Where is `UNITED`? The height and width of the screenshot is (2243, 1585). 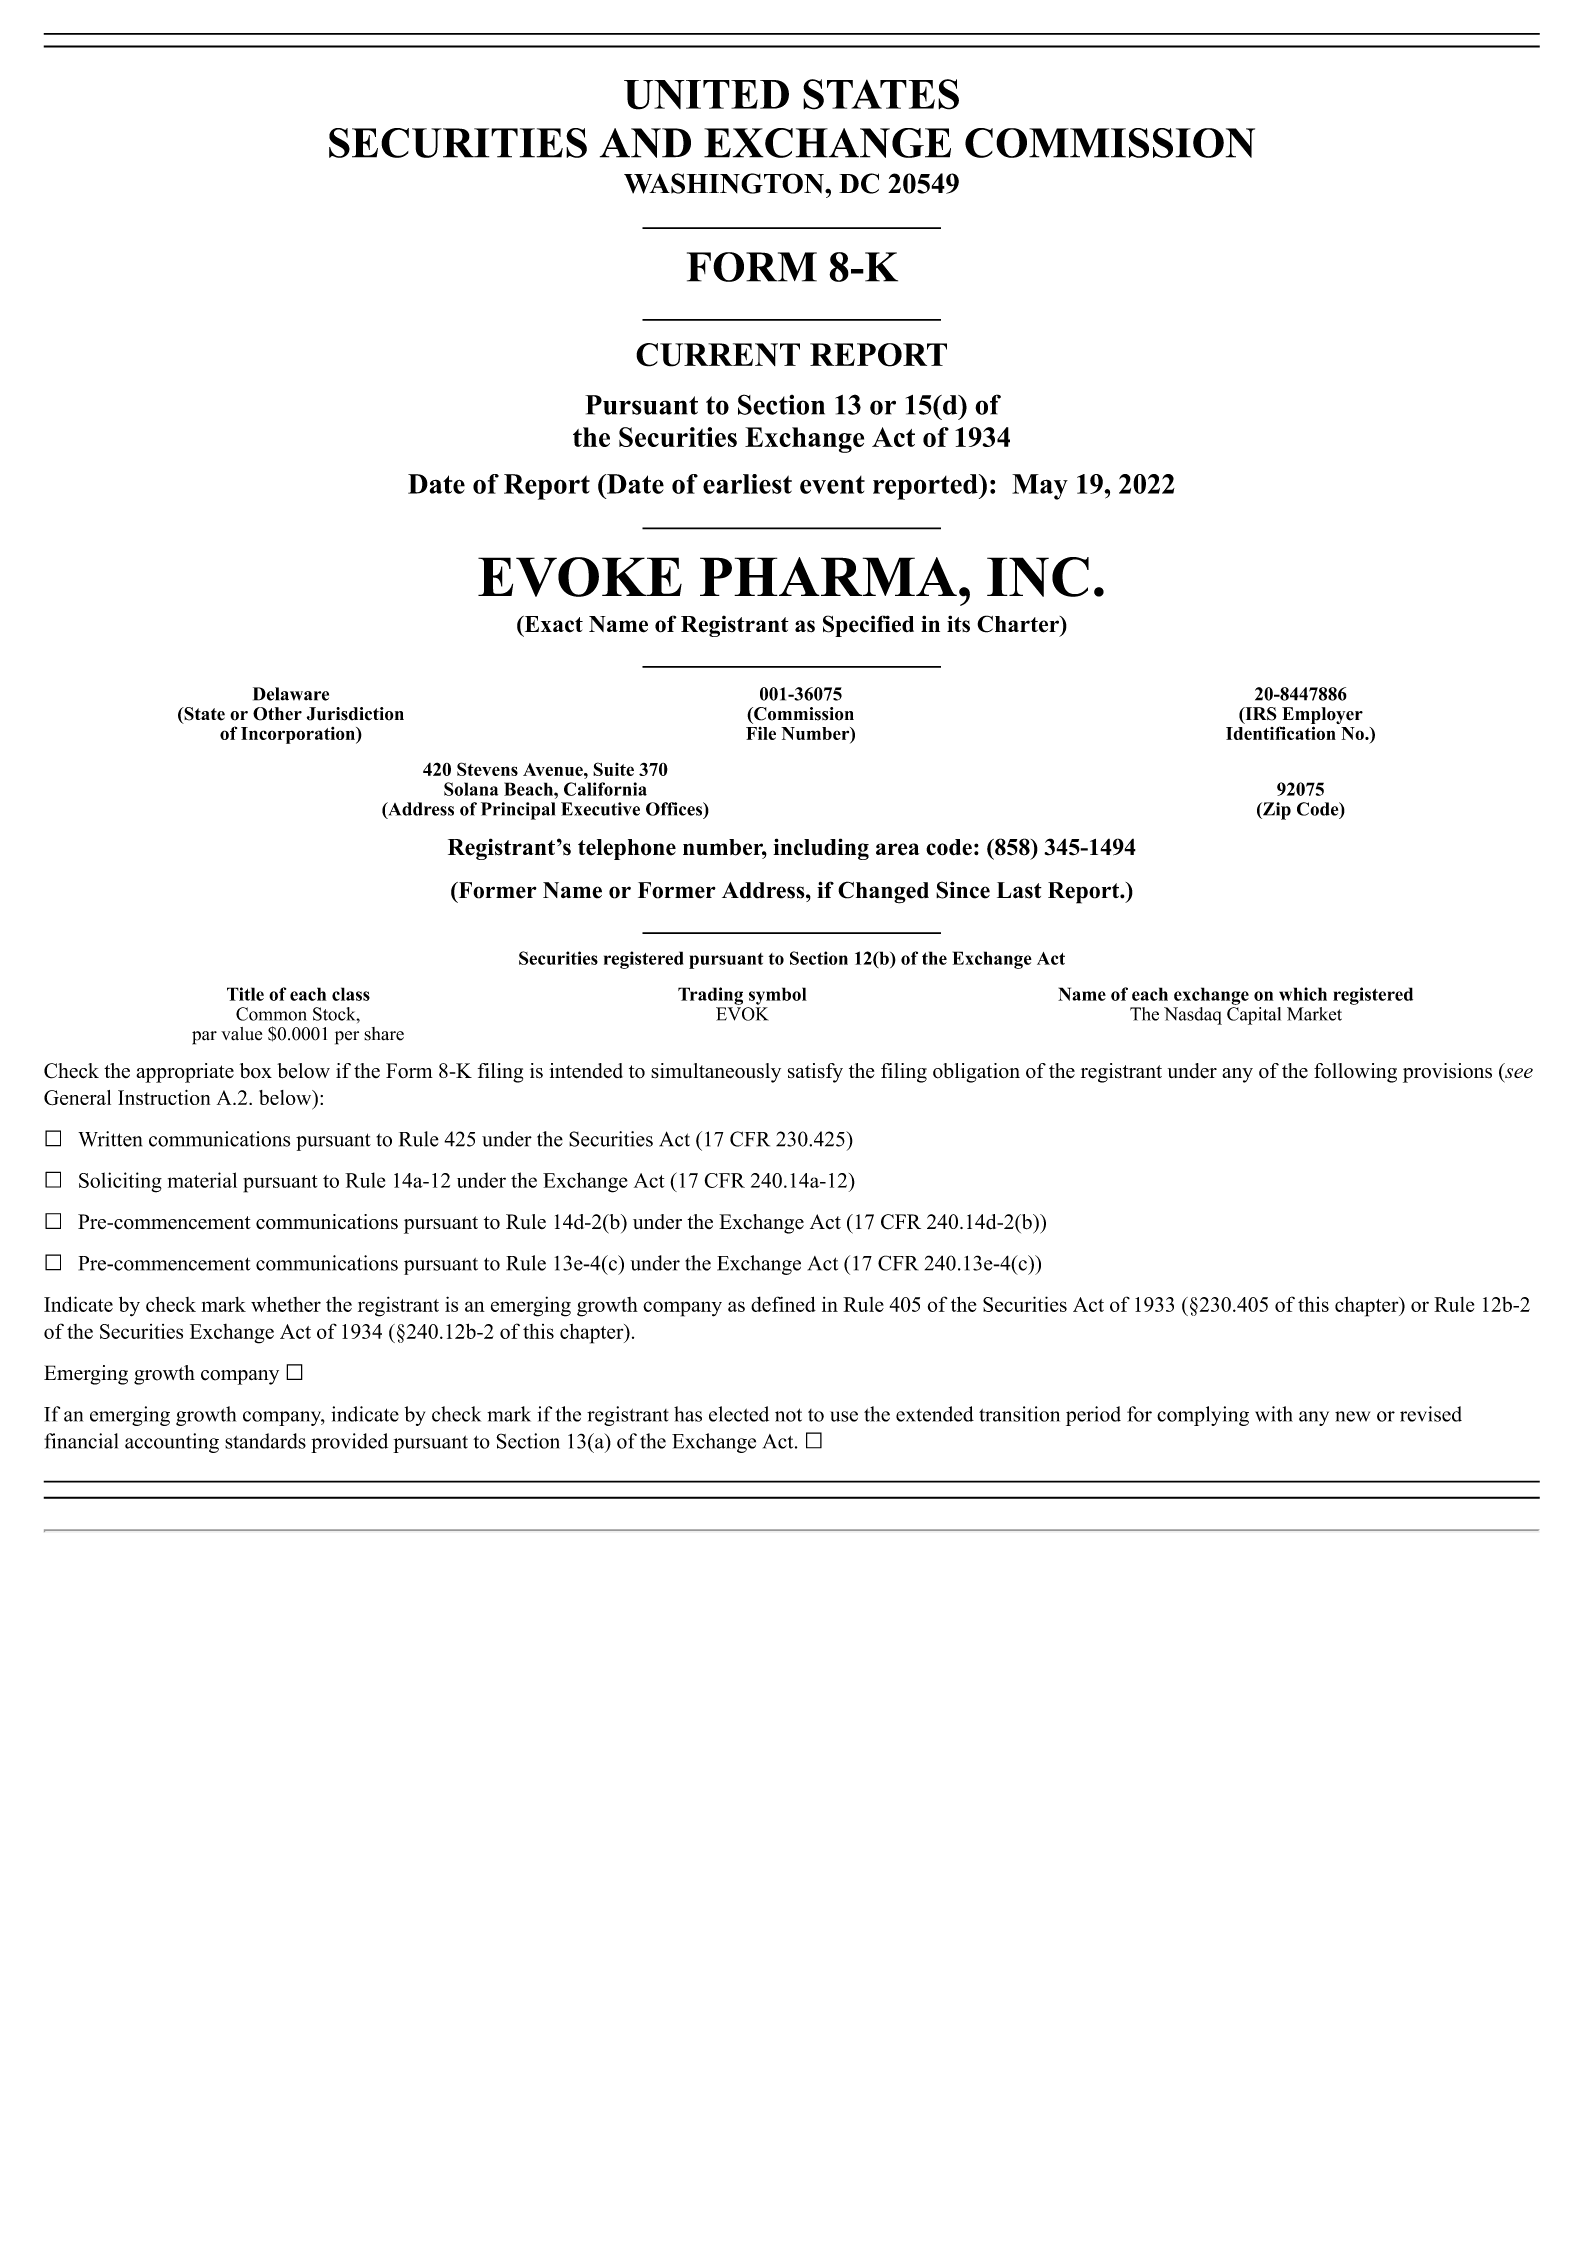 UNITED is located at coordinates (706, 95).
